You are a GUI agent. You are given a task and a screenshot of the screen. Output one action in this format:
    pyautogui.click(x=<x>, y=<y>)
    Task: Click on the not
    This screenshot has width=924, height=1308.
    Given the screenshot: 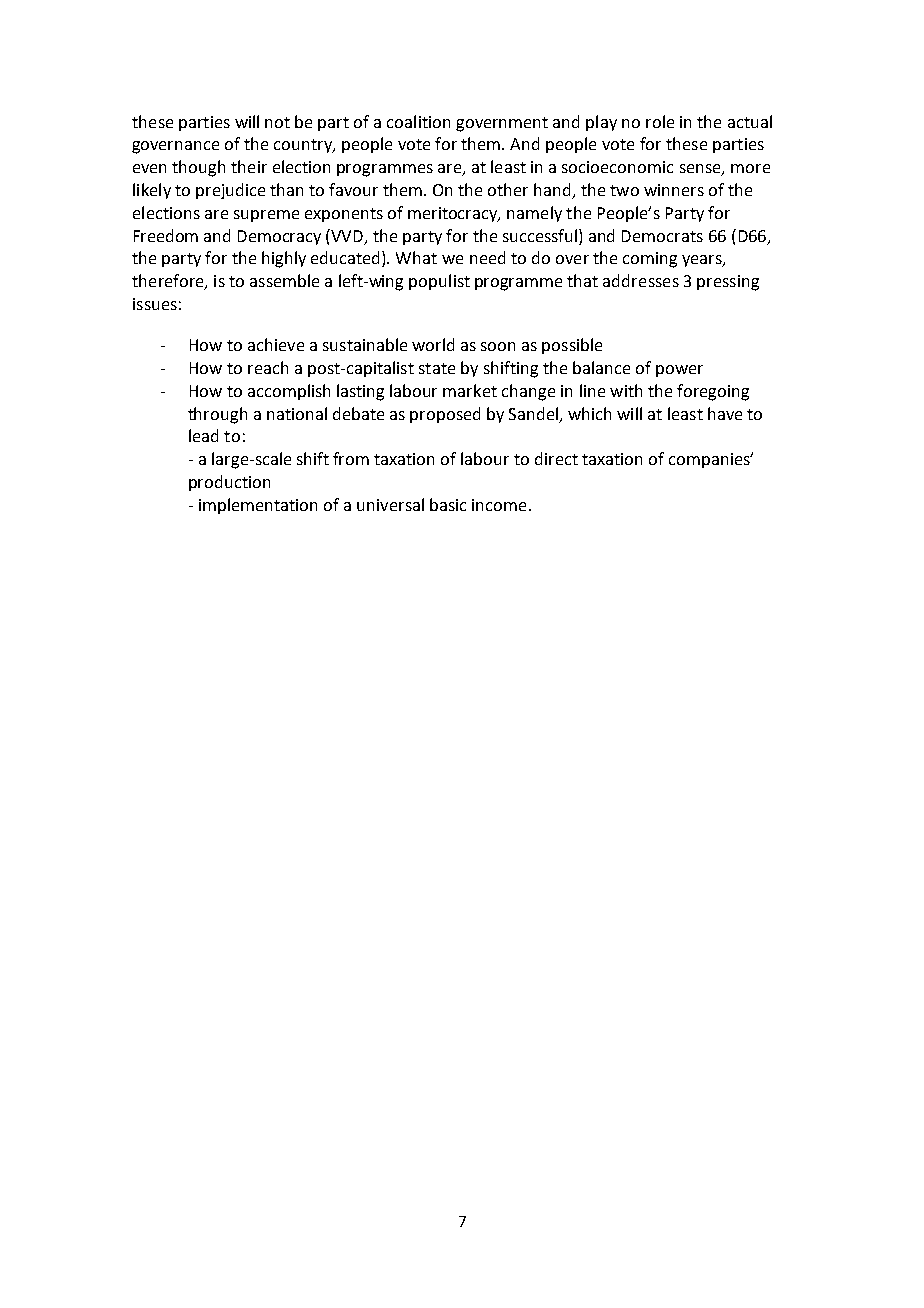 What is the action you would take?
    pyautogui.click(x=277, y=122)
